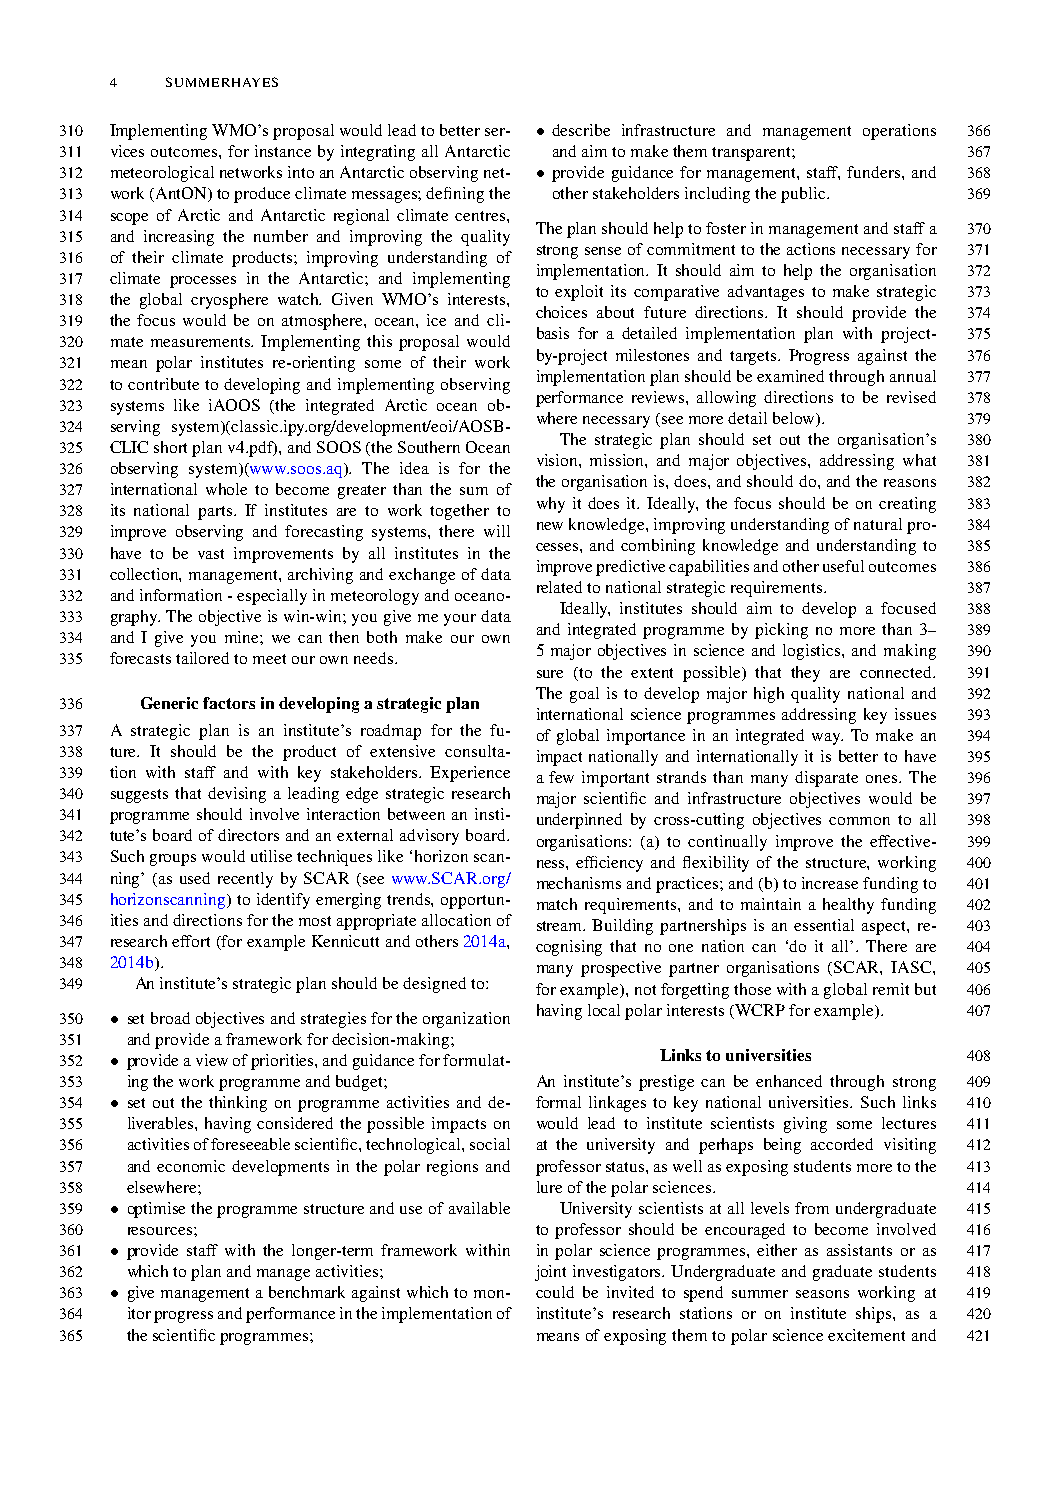 The image size is (1052, 1488). Describe the element at coordinates (555, 1292) in the screenshot. I see `could` at that location.
